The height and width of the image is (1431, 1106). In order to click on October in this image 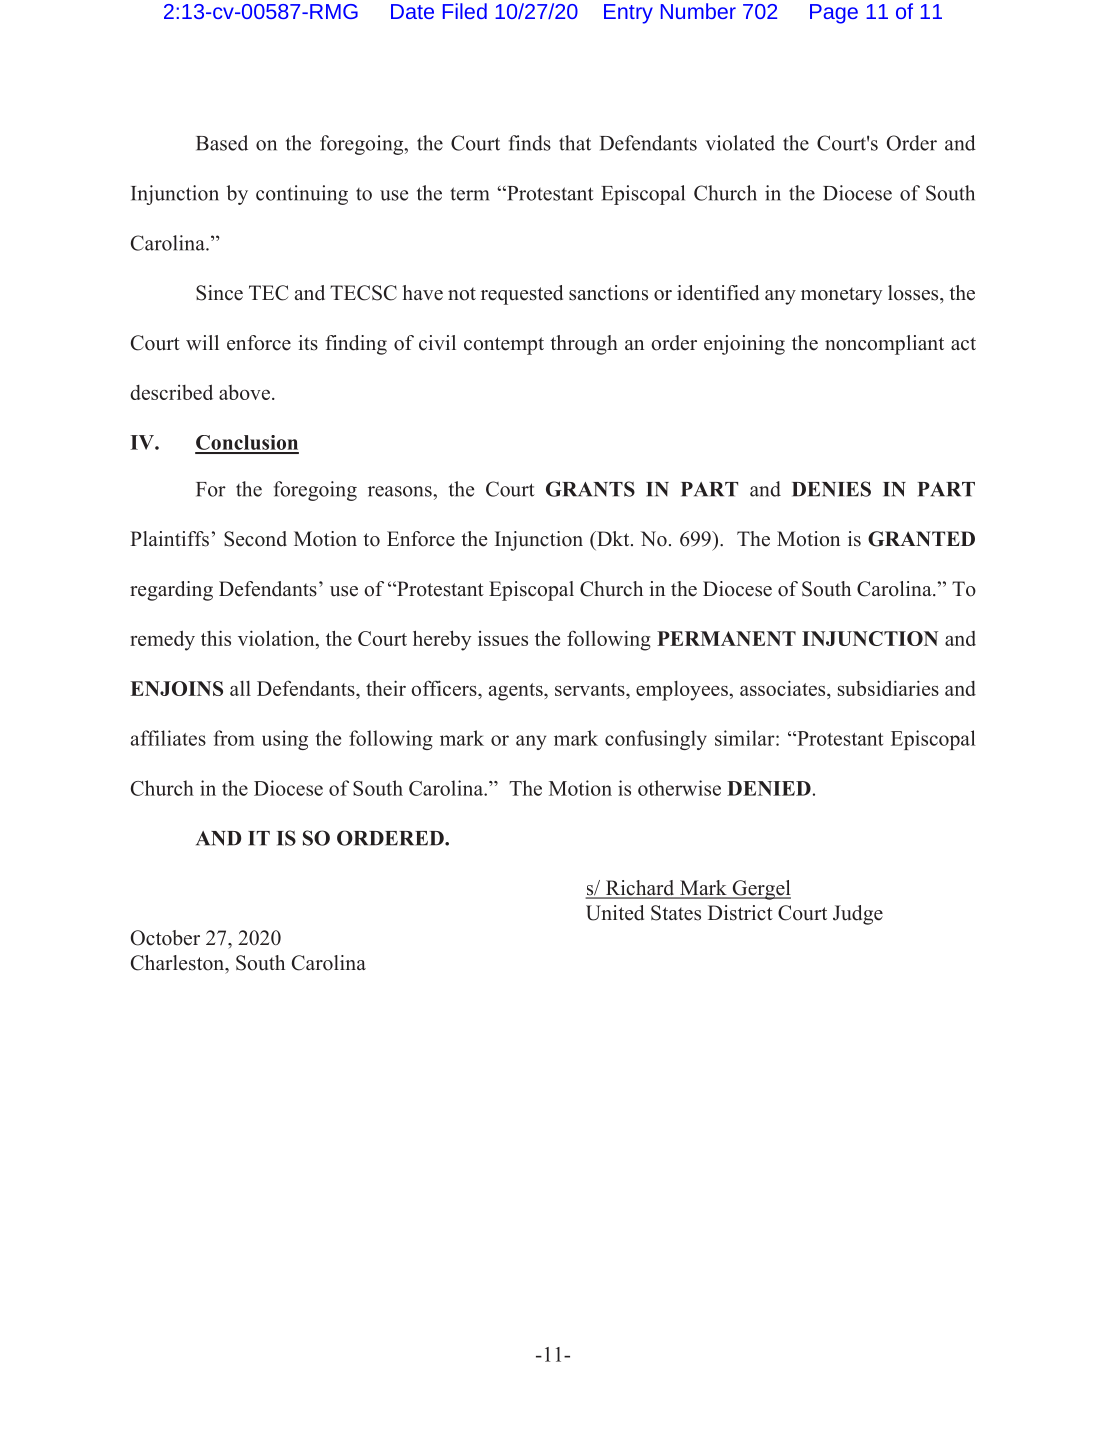, I will do `click(165, 938)`.
